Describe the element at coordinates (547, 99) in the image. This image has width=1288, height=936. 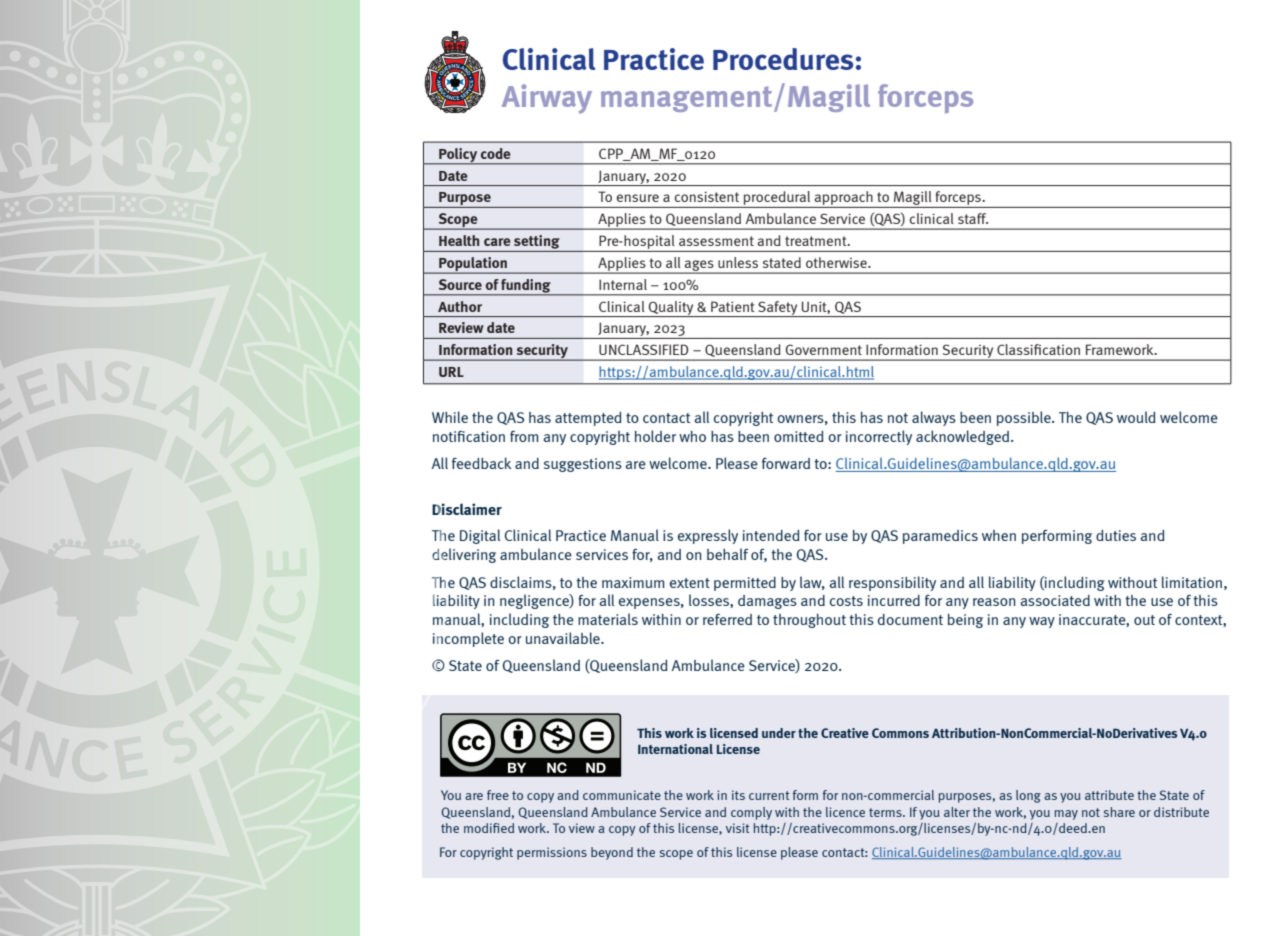
I see `Airway` at that location.
